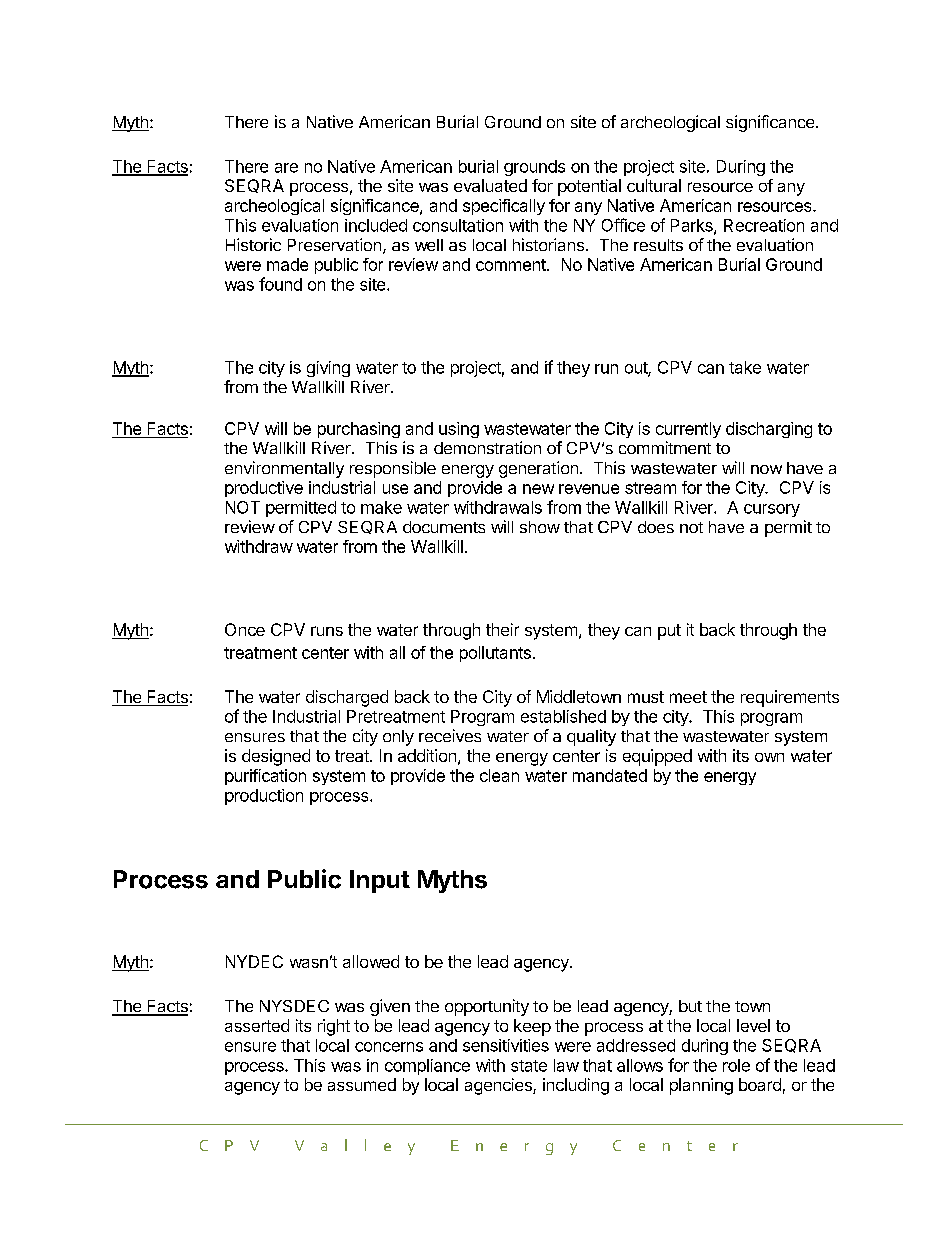 This screenshot has width=952, height=1233. I want to click on designed, so click(276, 757).
